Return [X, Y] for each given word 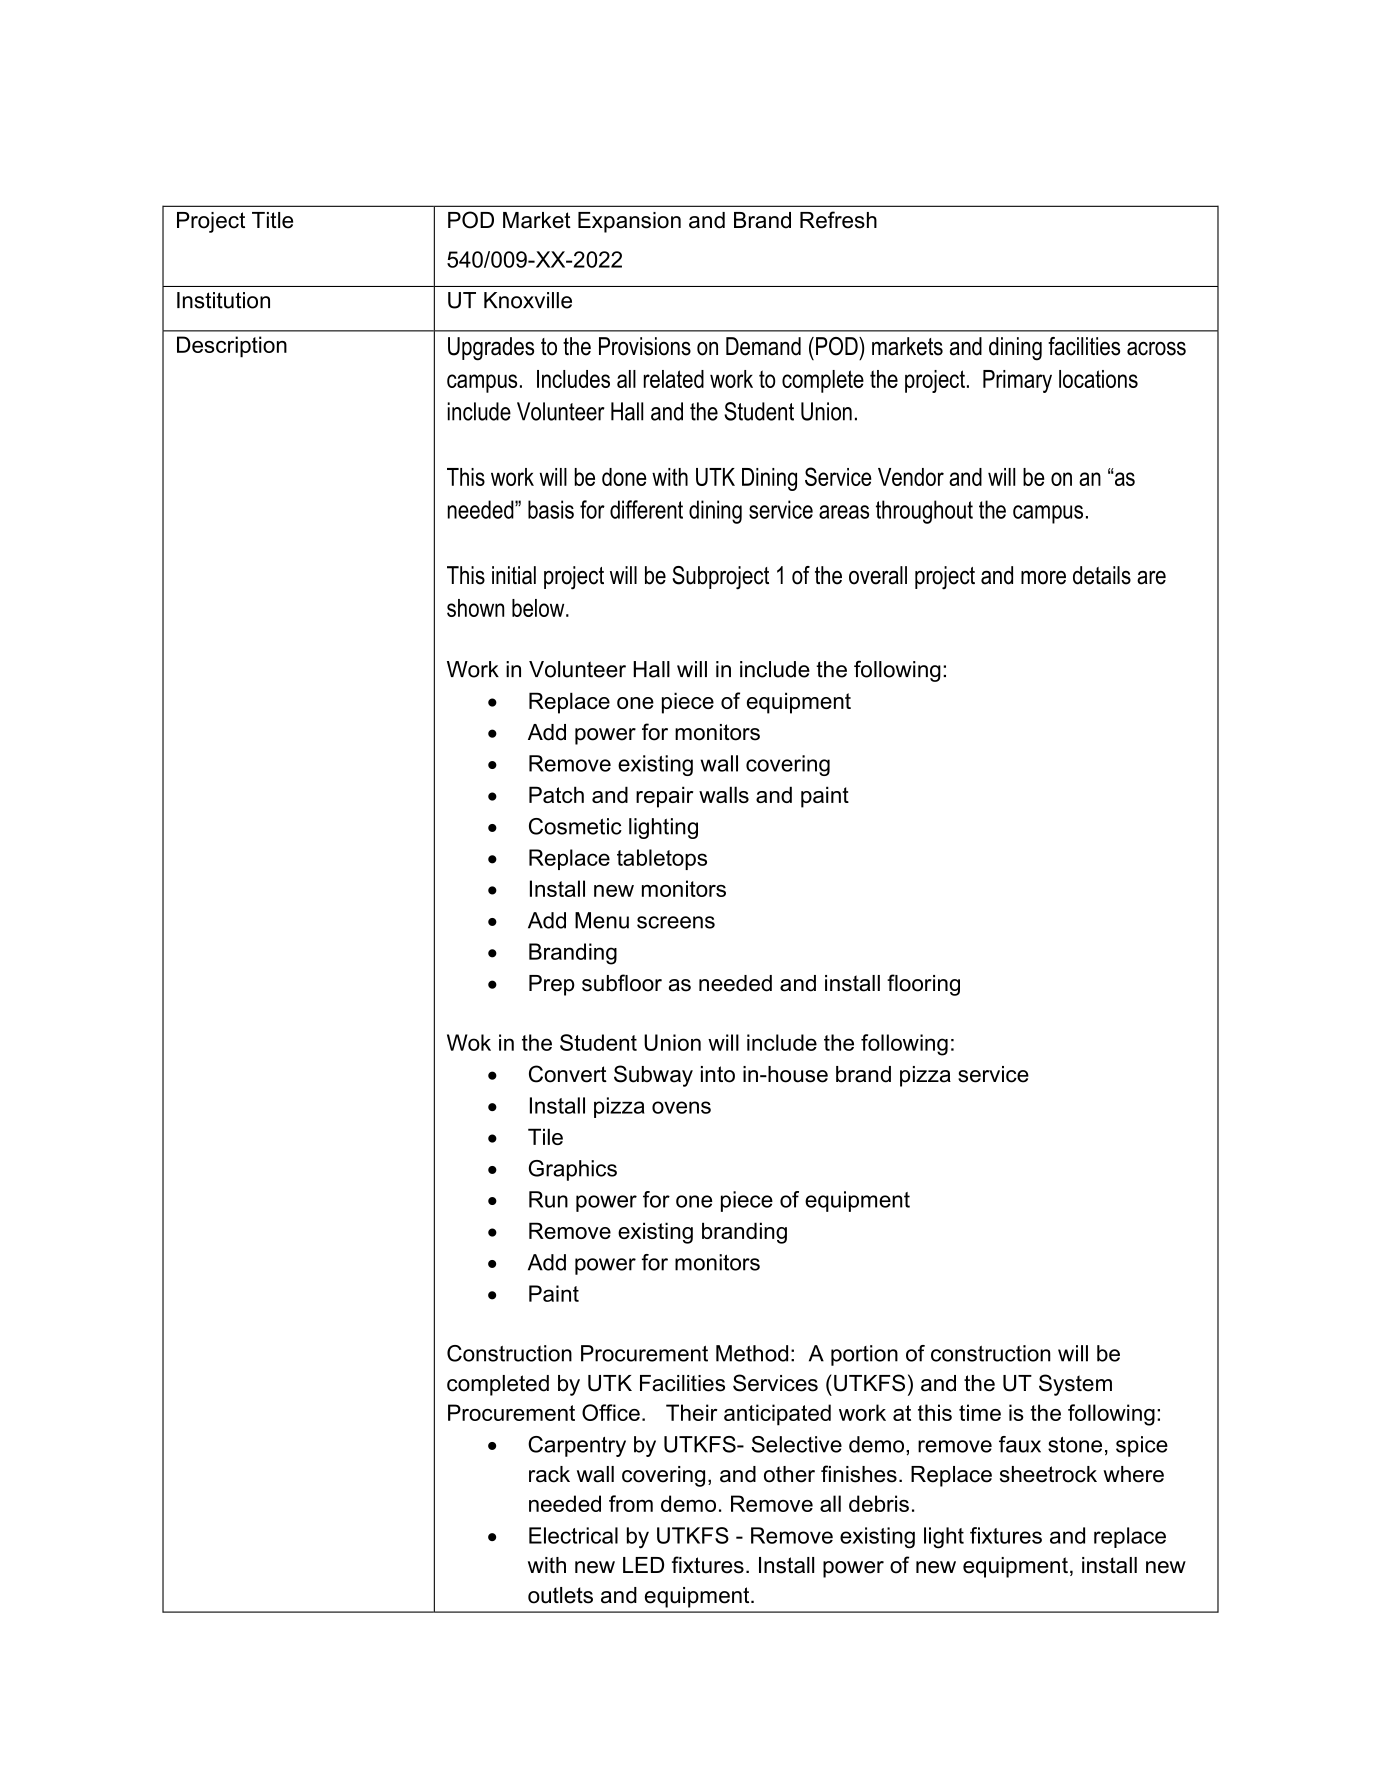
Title [272, 220]
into [718, 1074]
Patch [556, 794]
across [1156, 348]
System [1075, 1385]
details [1102, 575]
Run [548, 1199]
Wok [469, 1042]
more [1043, 577]
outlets [560, 1595]
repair [664, 797]
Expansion [629, 222]
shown [475, 608]
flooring [923, 985]
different [646, 509]
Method [752, 1353]
